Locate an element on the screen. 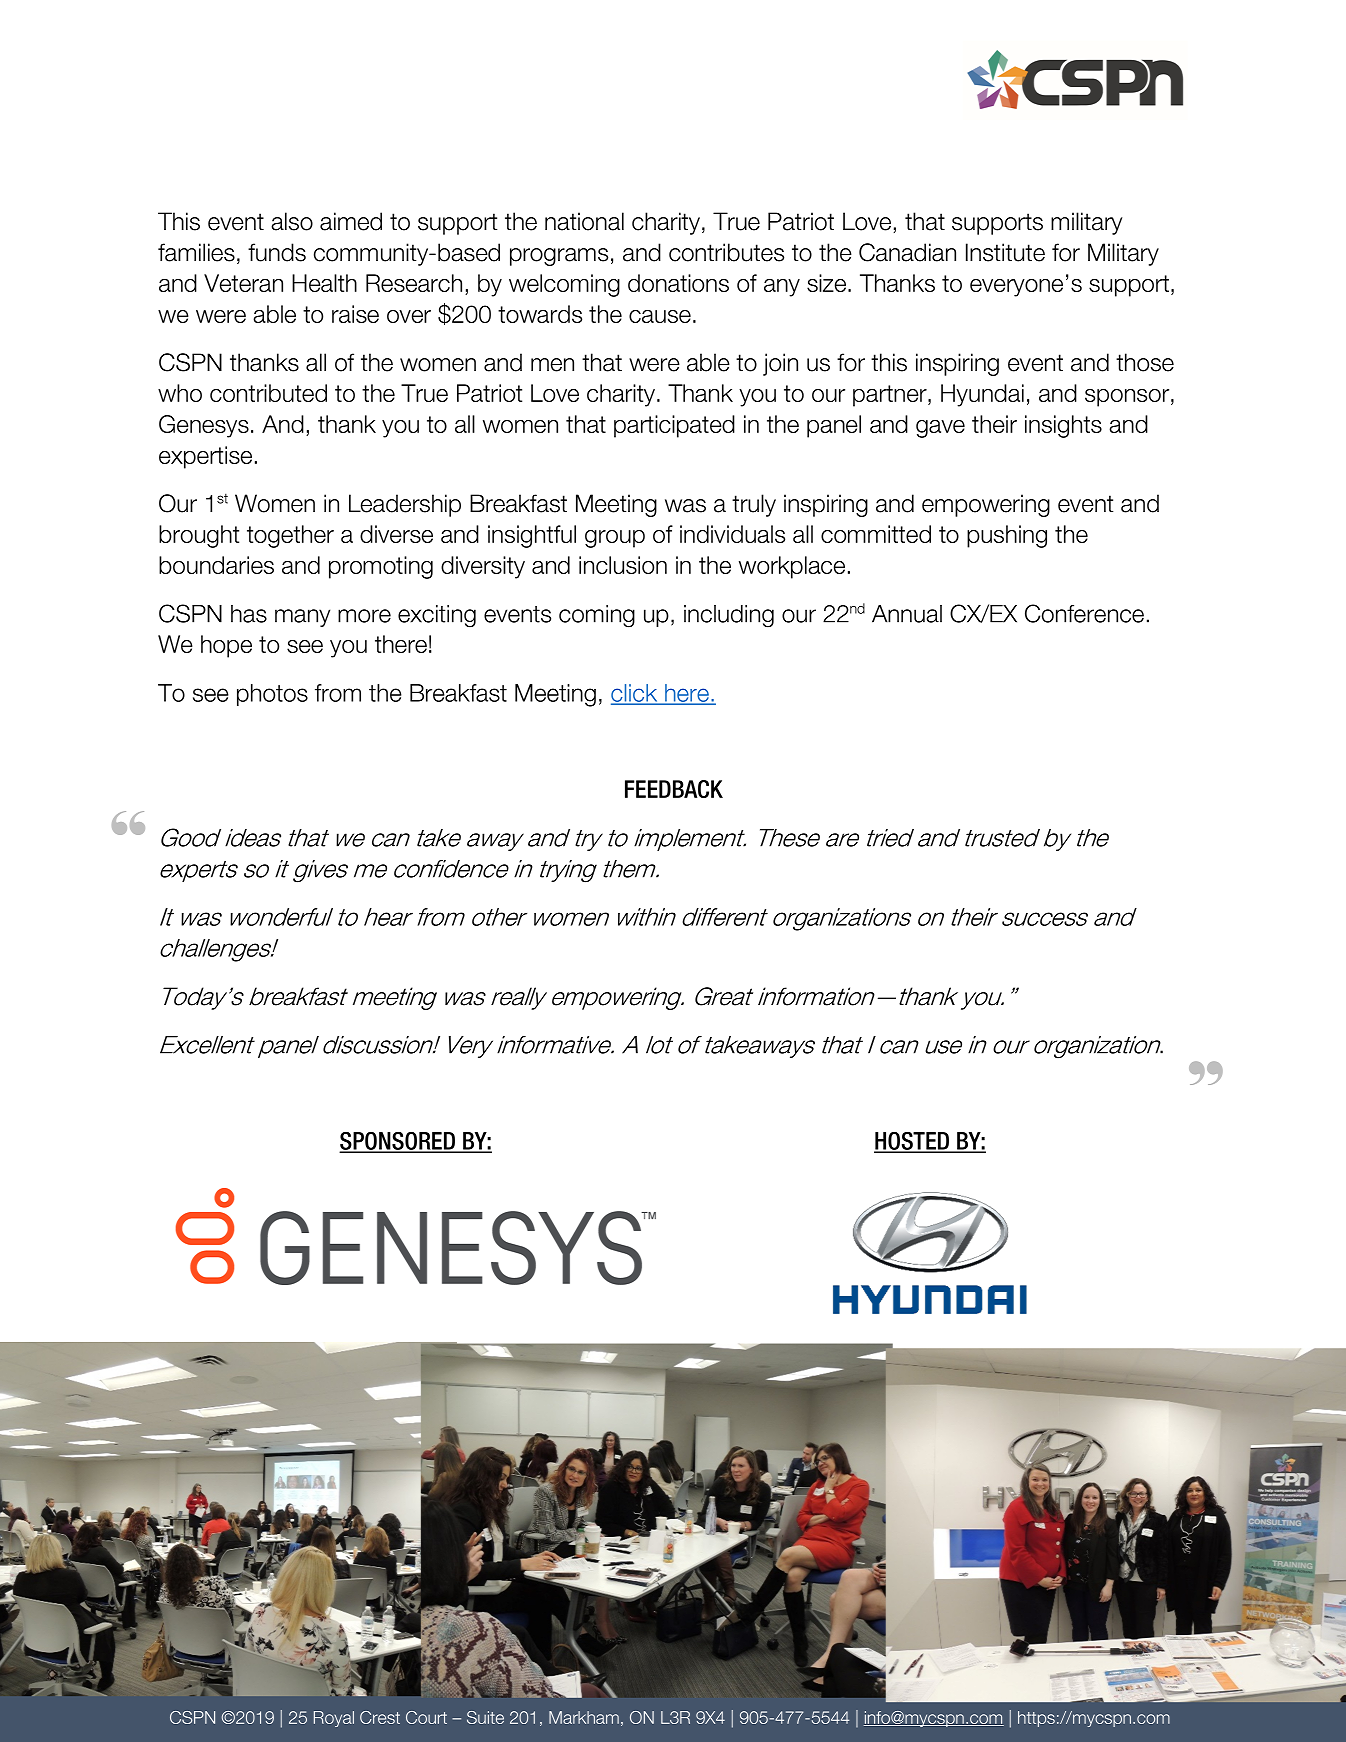 The height and width of the screenshot is (1742, 1346). donations is located at coordinates (678, 283).
